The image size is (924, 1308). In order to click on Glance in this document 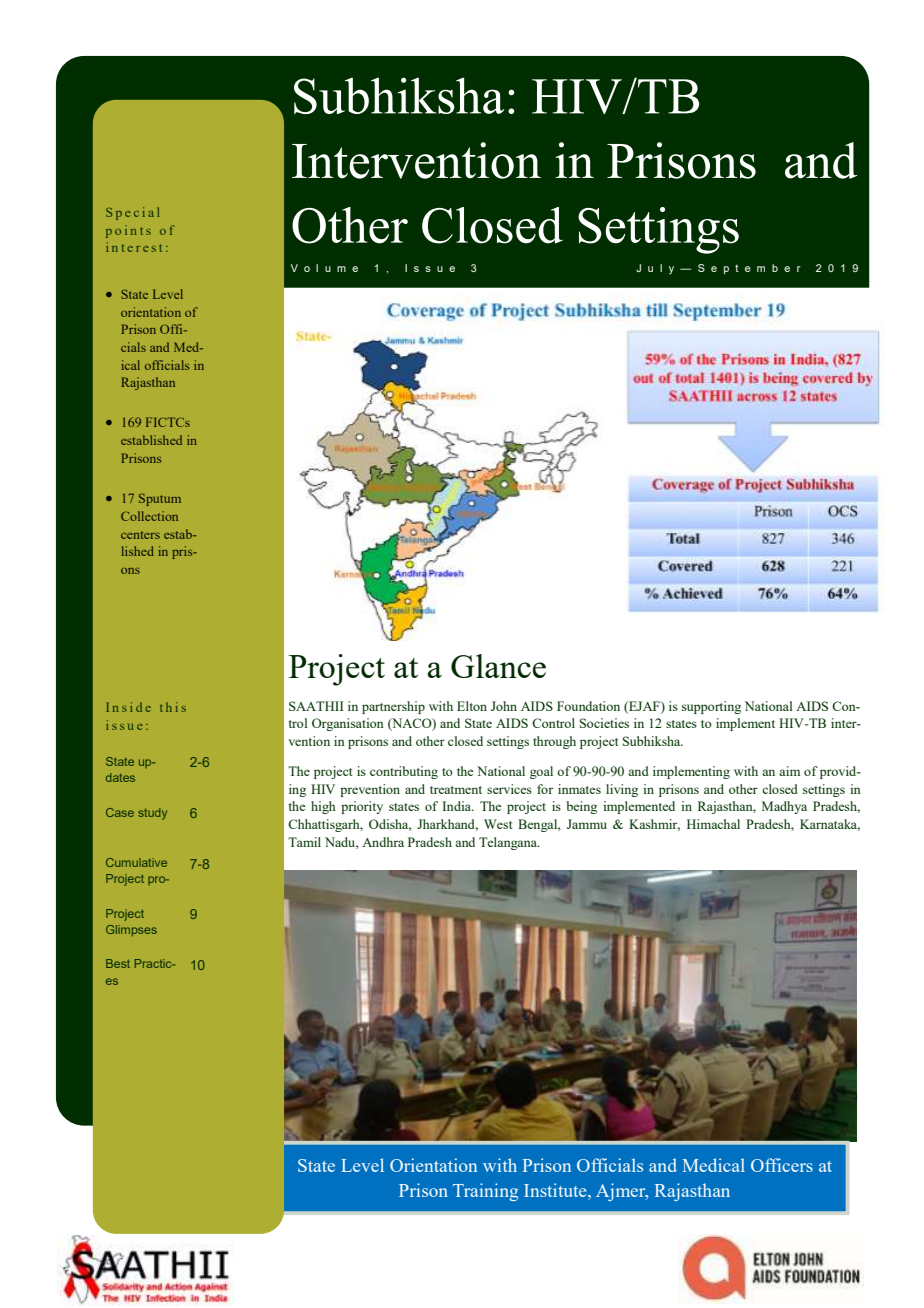, I will do `click(498, 666)`.
